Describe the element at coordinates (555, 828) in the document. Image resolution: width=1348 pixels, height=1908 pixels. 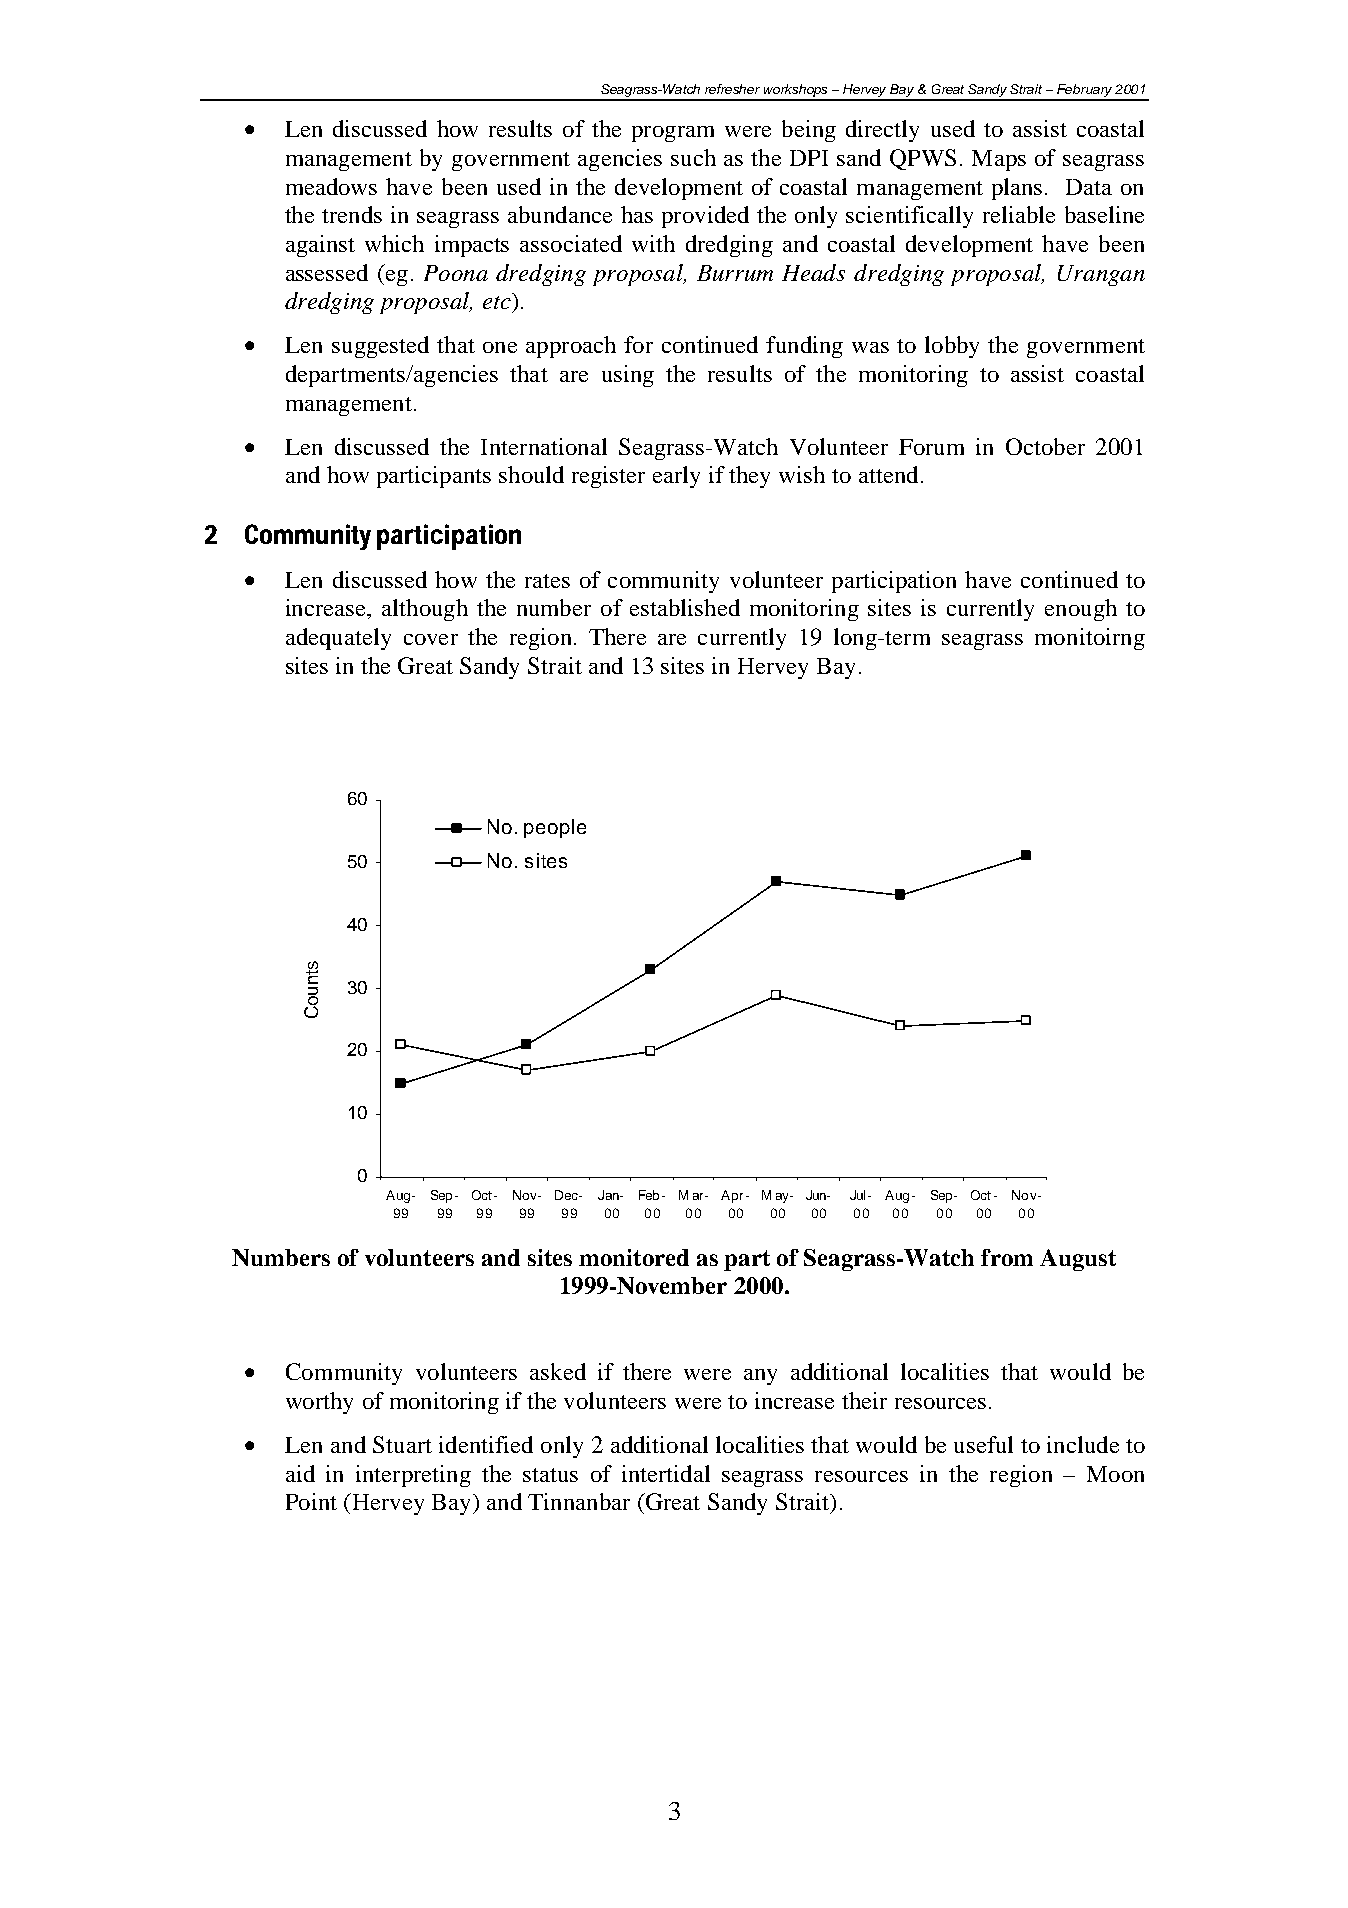
I see `people` at that location.
